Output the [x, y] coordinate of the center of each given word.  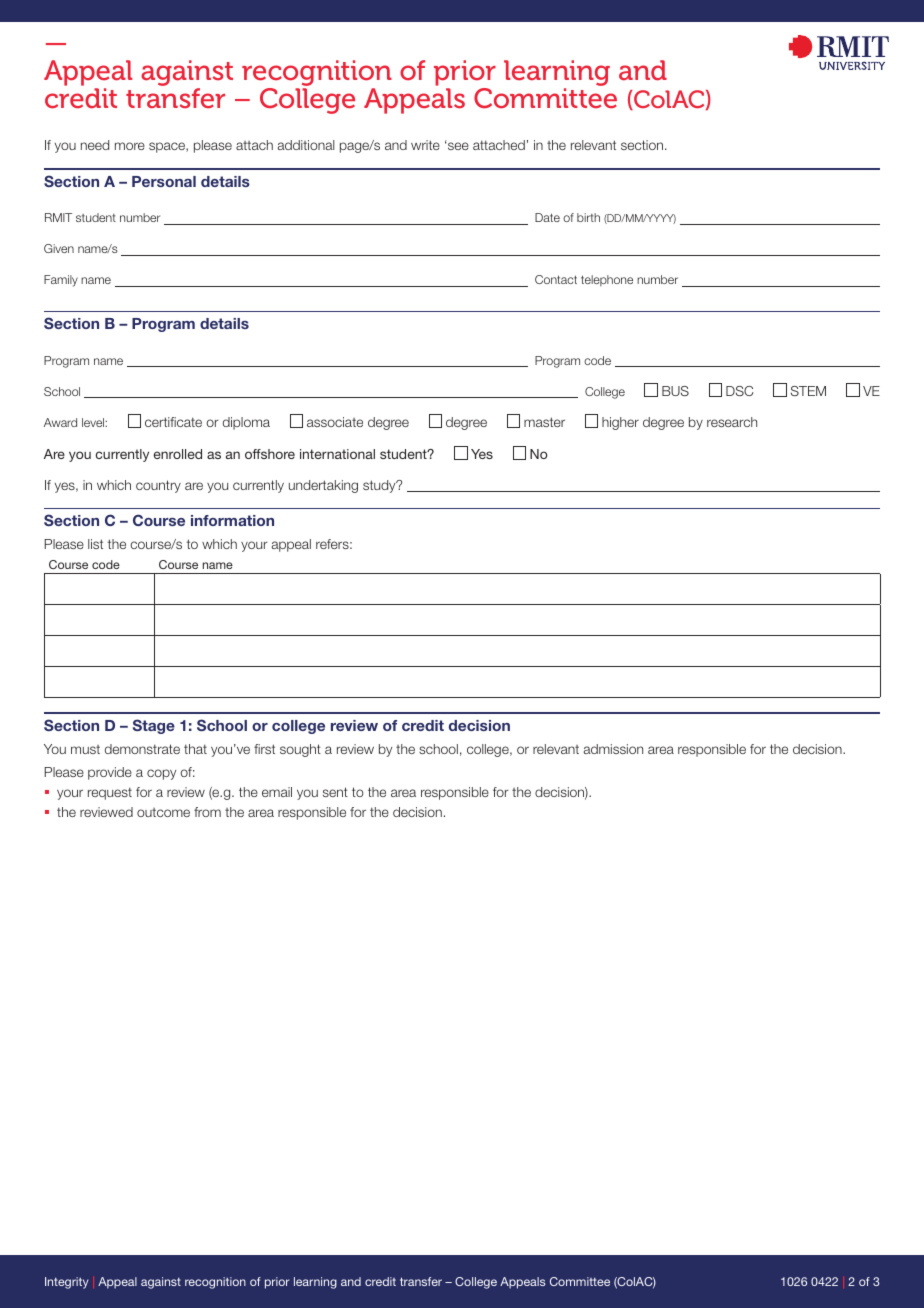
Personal [164, 181]
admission [613, 749]
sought [300, 750]
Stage [154, 726]
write [425, 145]
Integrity [66, 1283]
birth [588, 217]
